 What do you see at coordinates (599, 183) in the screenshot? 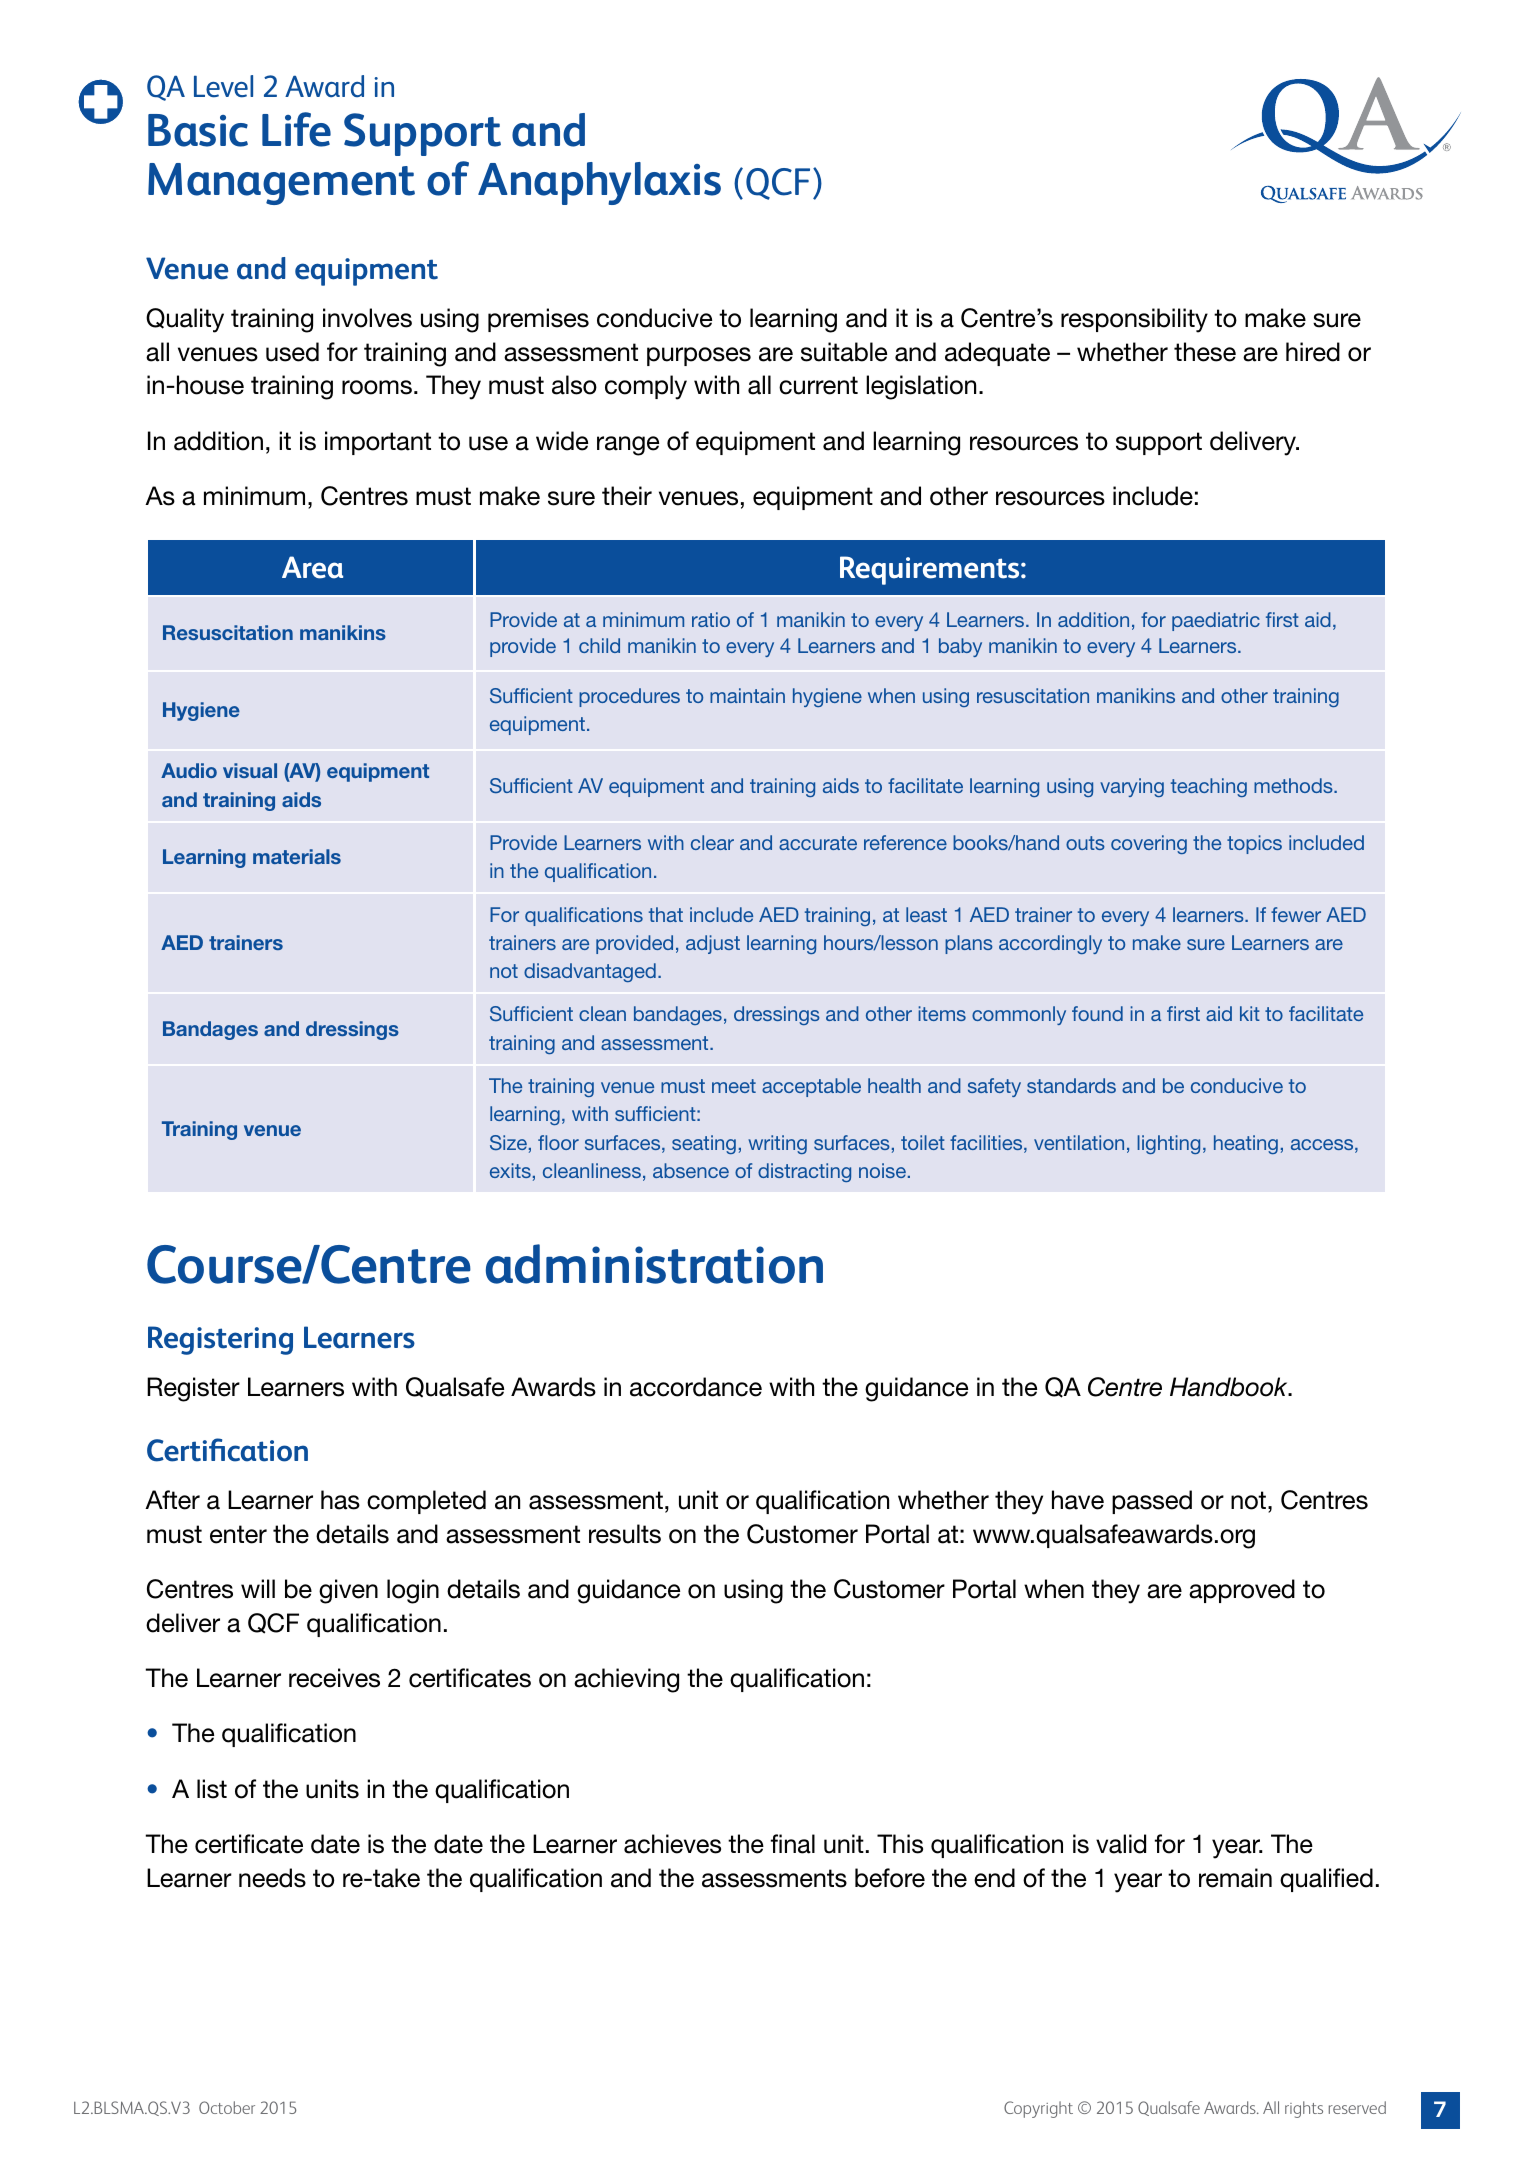
I see `Anaphylaxis` at bounding box center [599, 183].
